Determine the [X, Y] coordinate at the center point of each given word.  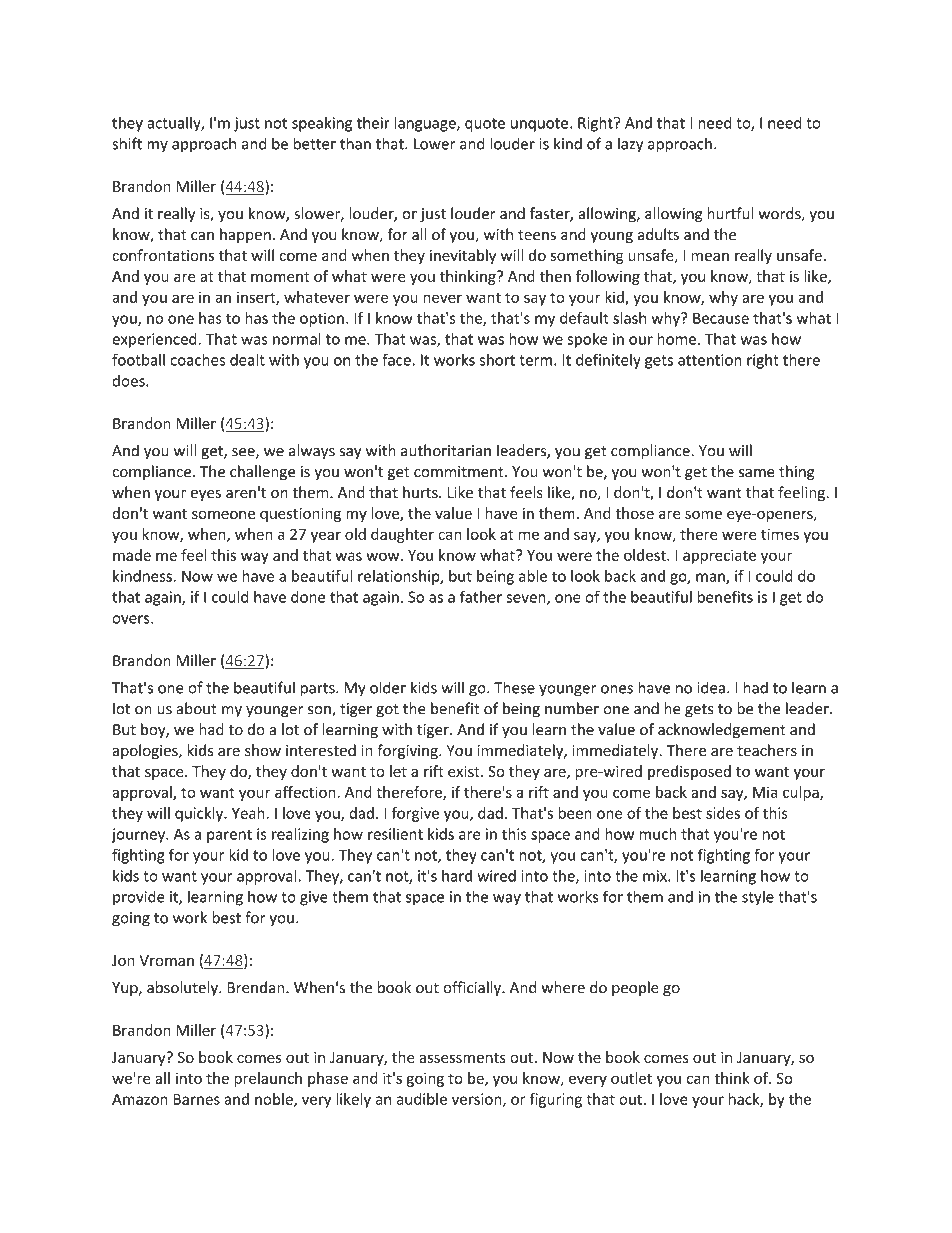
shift [127, 143]
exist [465, 771]
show [263, 750]
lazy [630, 145]
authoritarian [446, 450]
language [426, 124]
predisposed [689, 772]
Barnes [196, 1099]
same [757, 473]
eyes [206, 495]
